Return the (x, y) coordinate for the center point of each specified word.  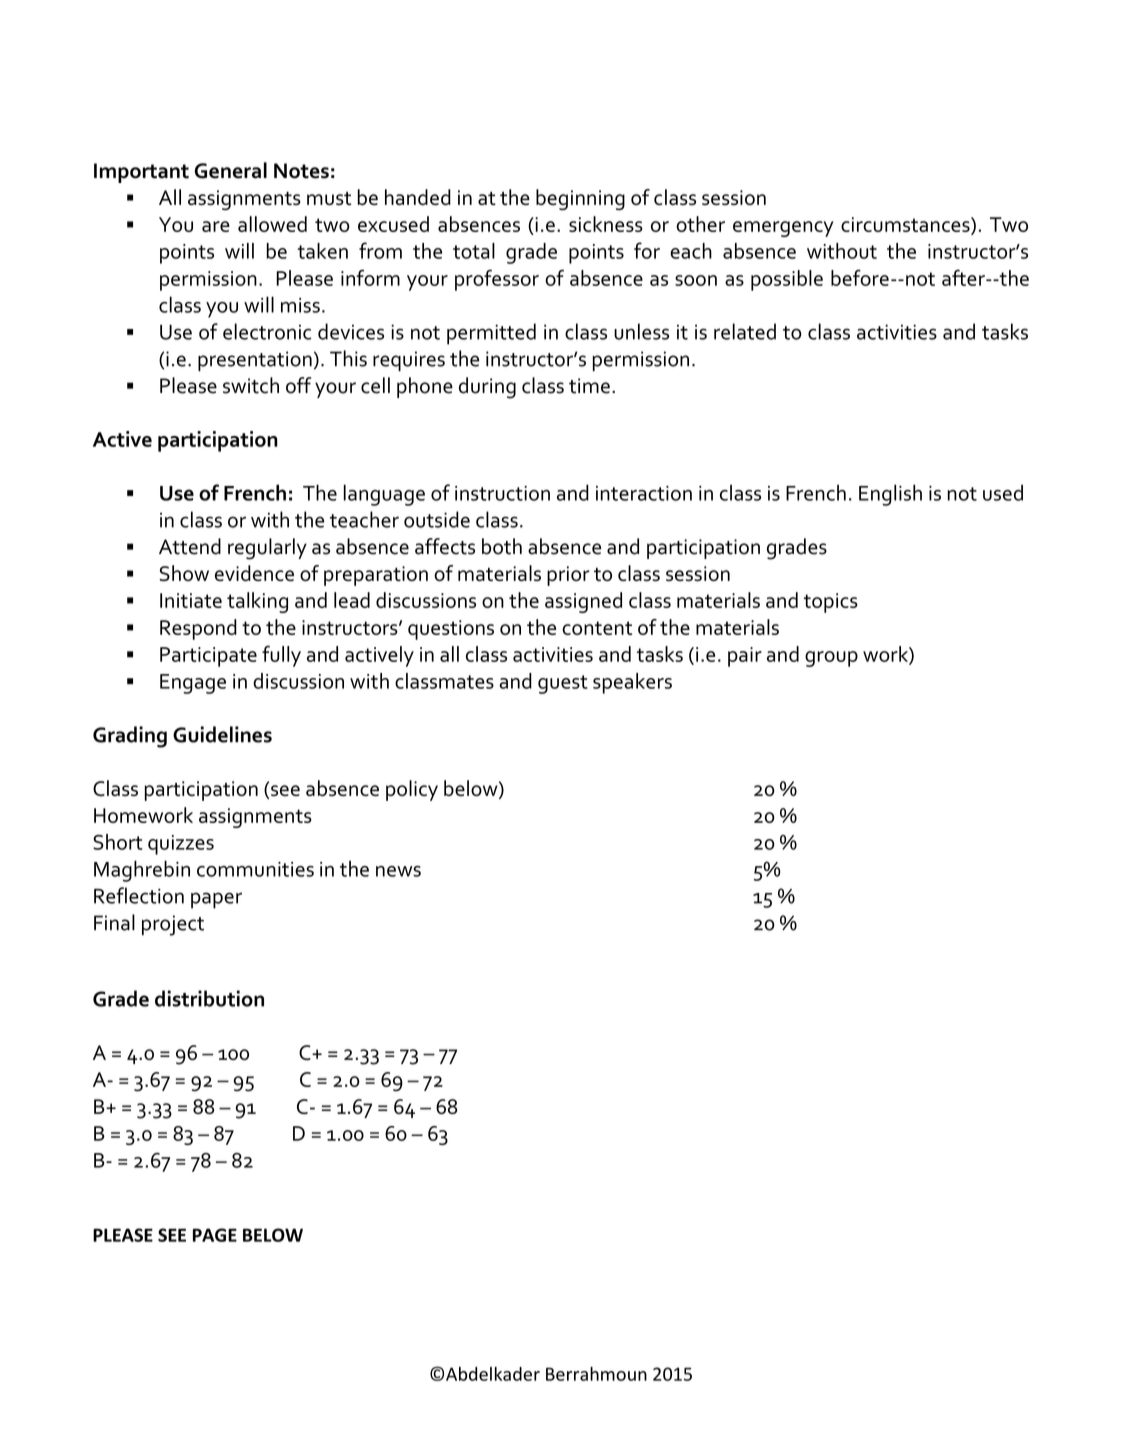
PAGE (215, 1235)
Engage (193, 684)
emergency (783, 229)
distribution (209, 998)
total (474, 251)
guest (563, 684)
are (216, 226)
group (831, 659)
